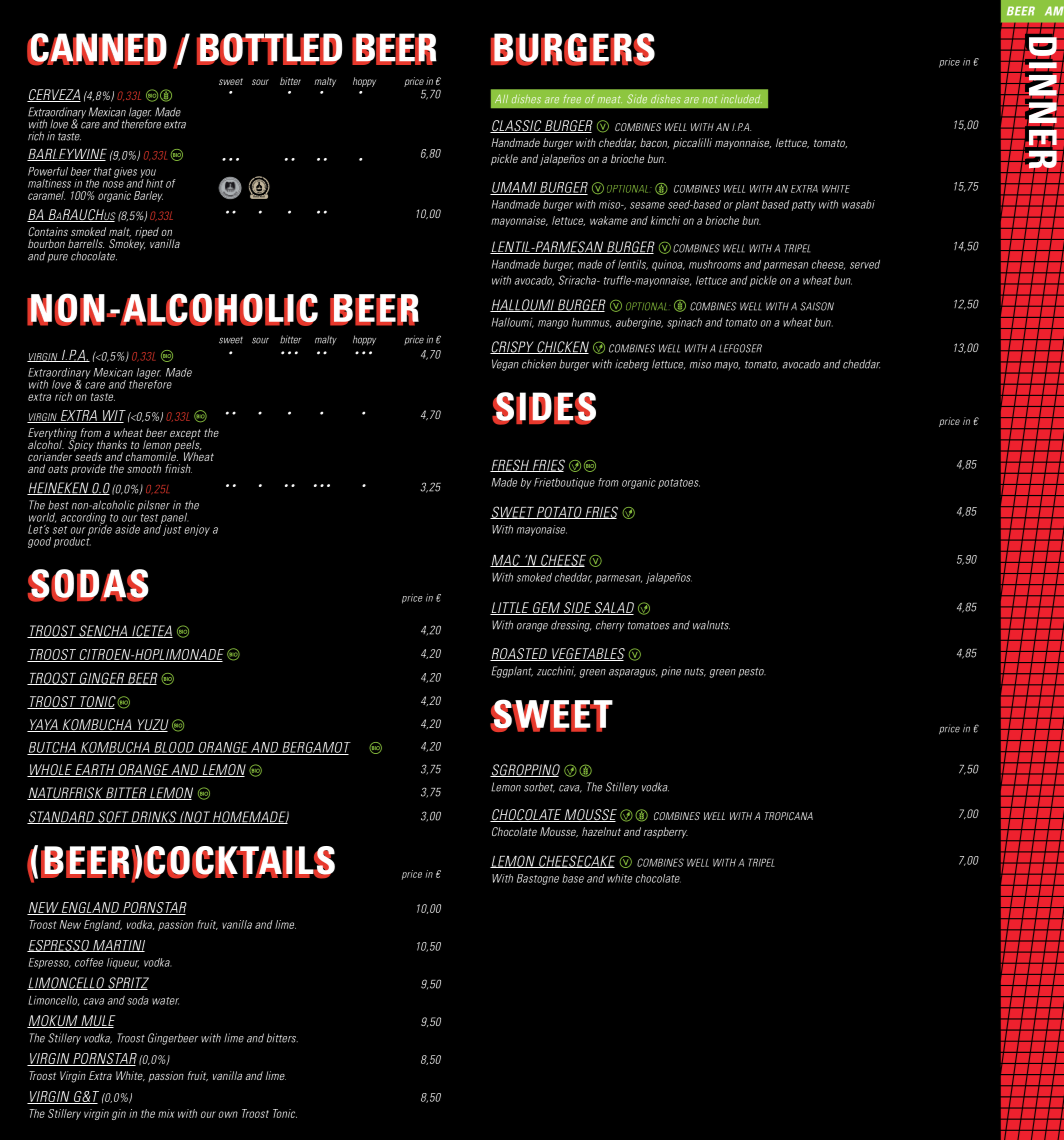 This page has width=1064, height=1140. I want to click on gives, so click(125, 172).
